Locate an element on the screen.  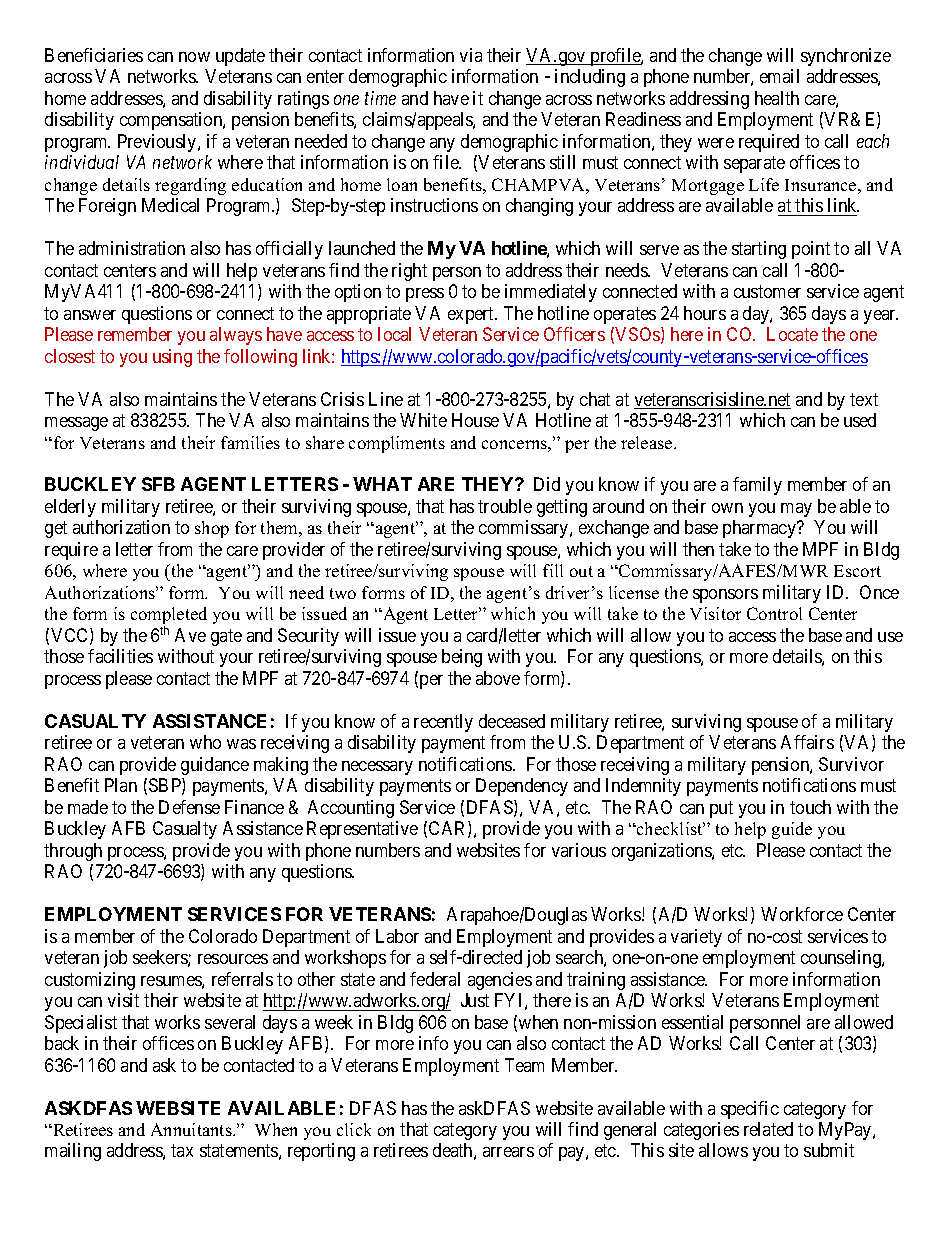
Previously is located at coordinates (158, 143).
